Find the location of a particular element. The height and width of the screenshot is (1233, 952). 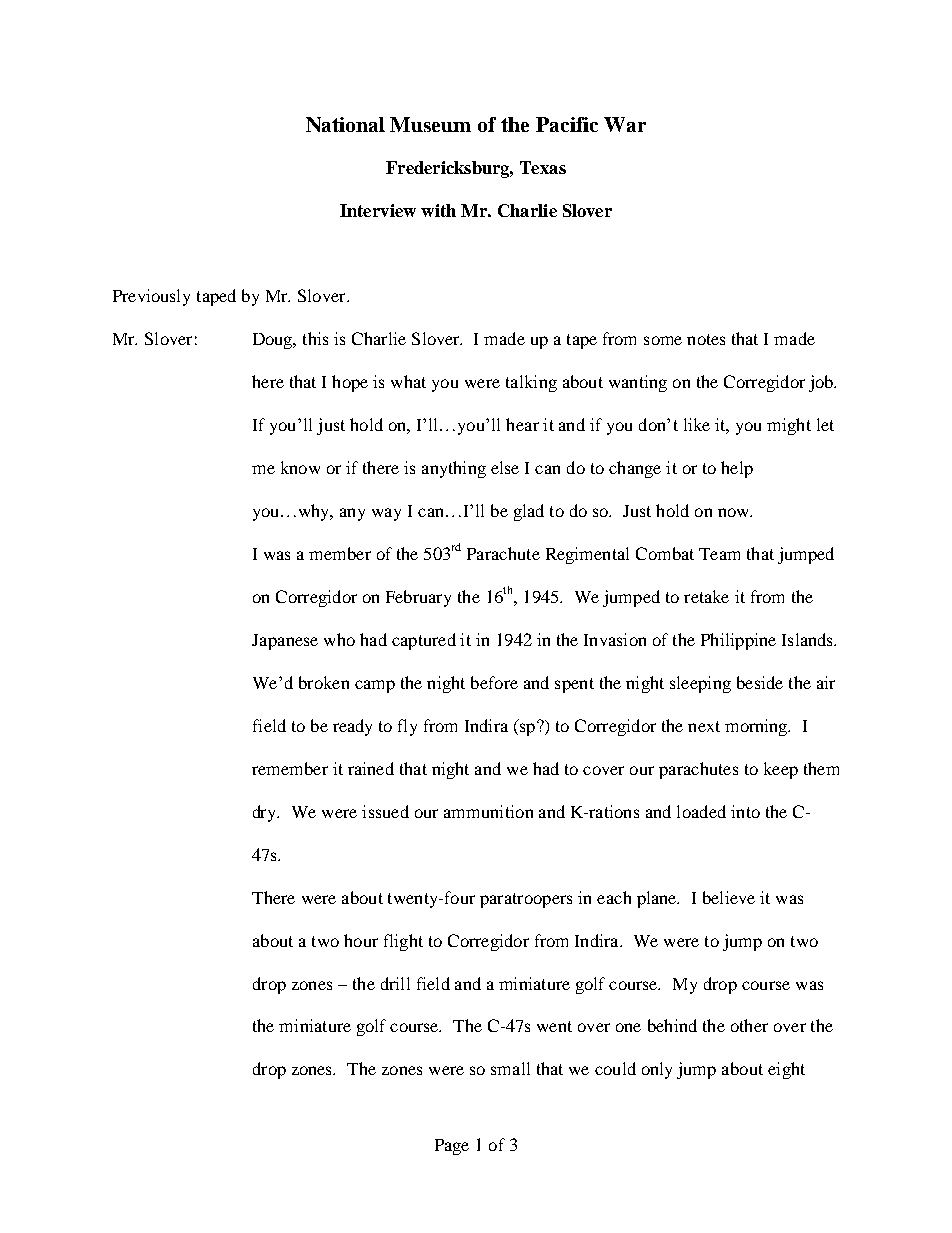

paratroopers is located at coordinates (526, 900).
